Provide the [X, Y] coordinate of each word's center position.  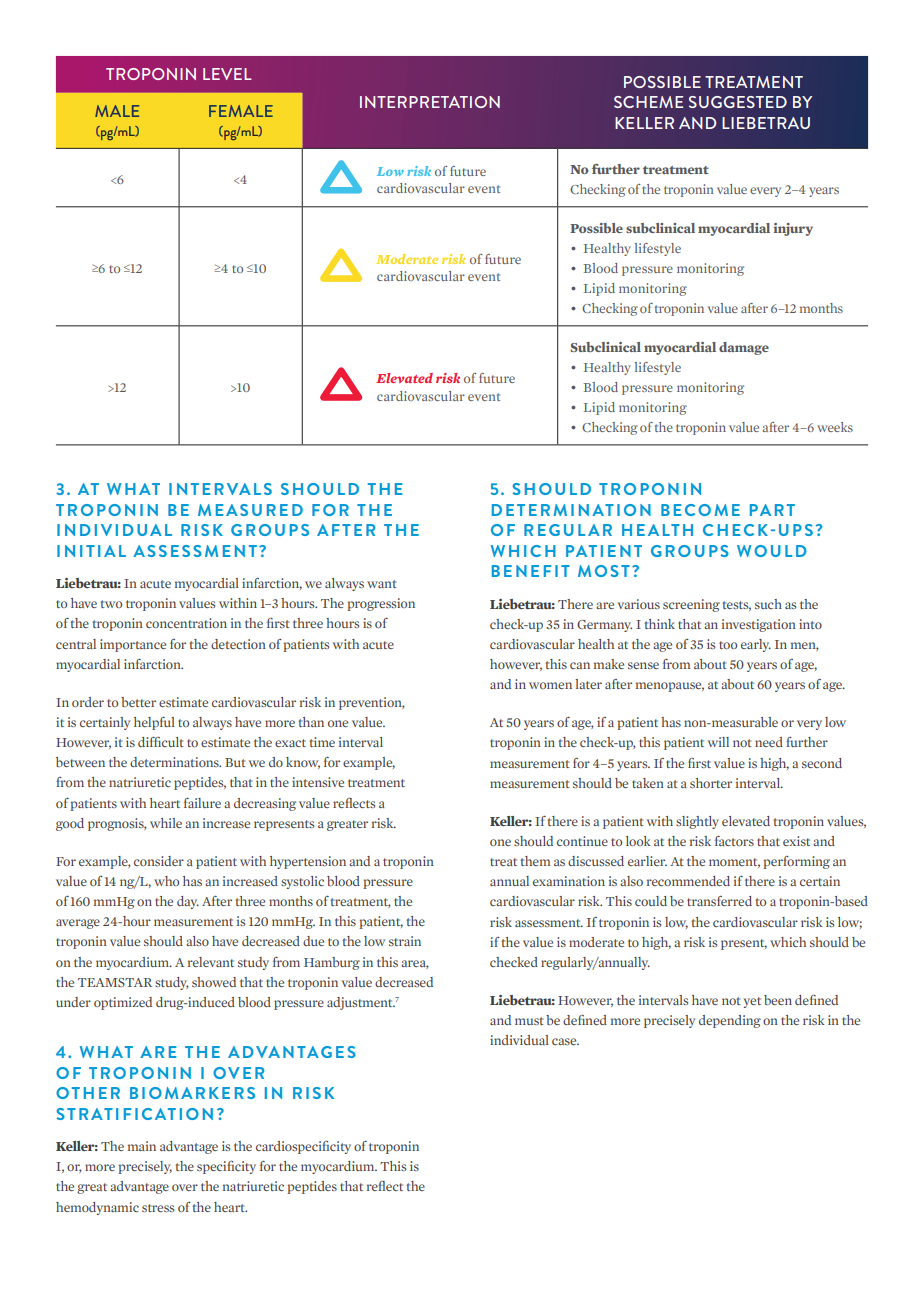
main [142, 1146]
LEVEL [227, 74]
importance [133, 645]
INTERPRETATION [430, 102]
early [756, 645]
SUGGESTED [738, 102]
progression [381, 604]
